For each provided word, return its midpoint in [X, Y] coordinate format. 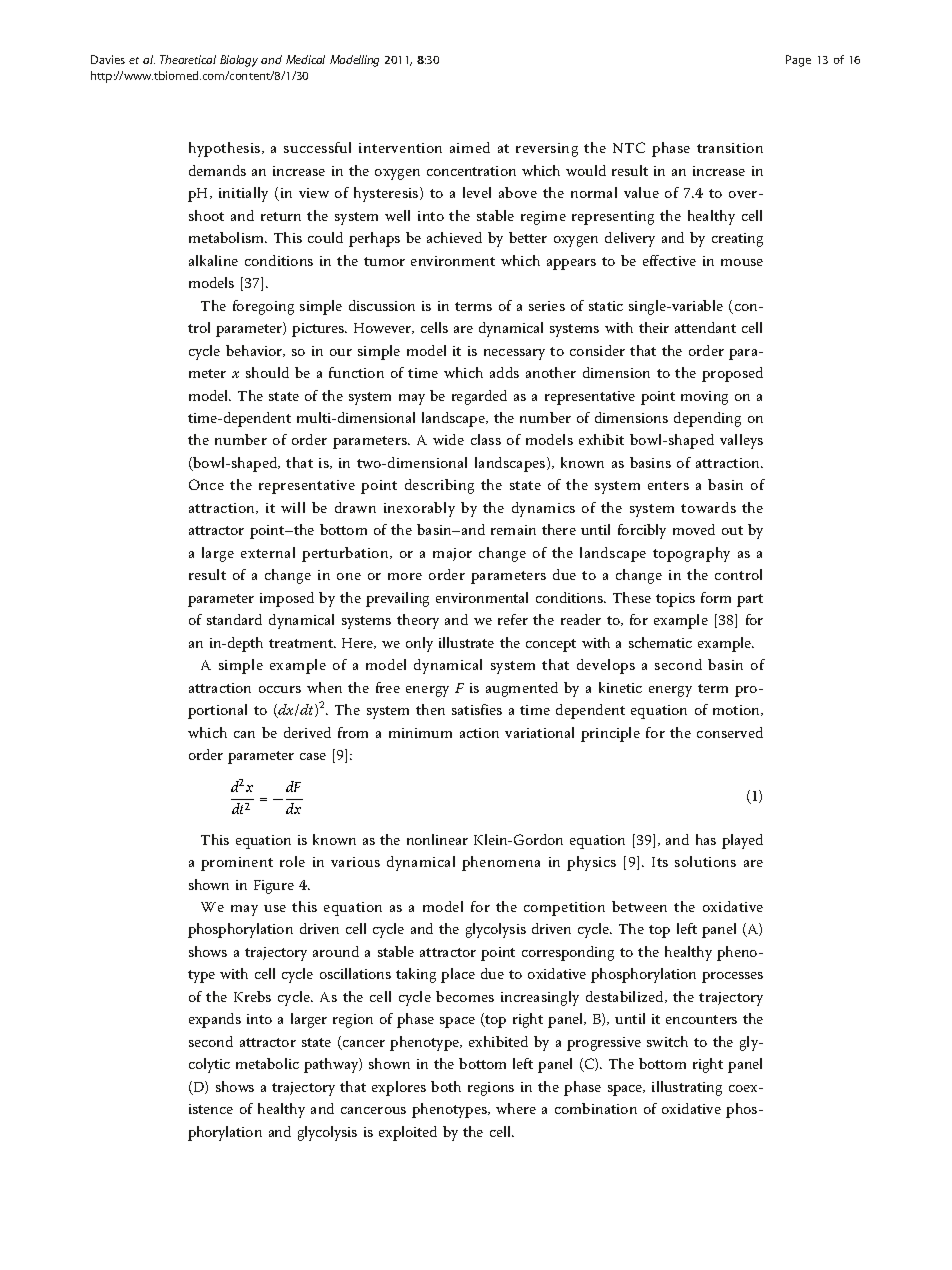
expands [215, 1020]
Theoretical [188, 59]
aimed [470, 147]
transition [730, 148]
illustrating [687, 1088]
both [446, 1086]
